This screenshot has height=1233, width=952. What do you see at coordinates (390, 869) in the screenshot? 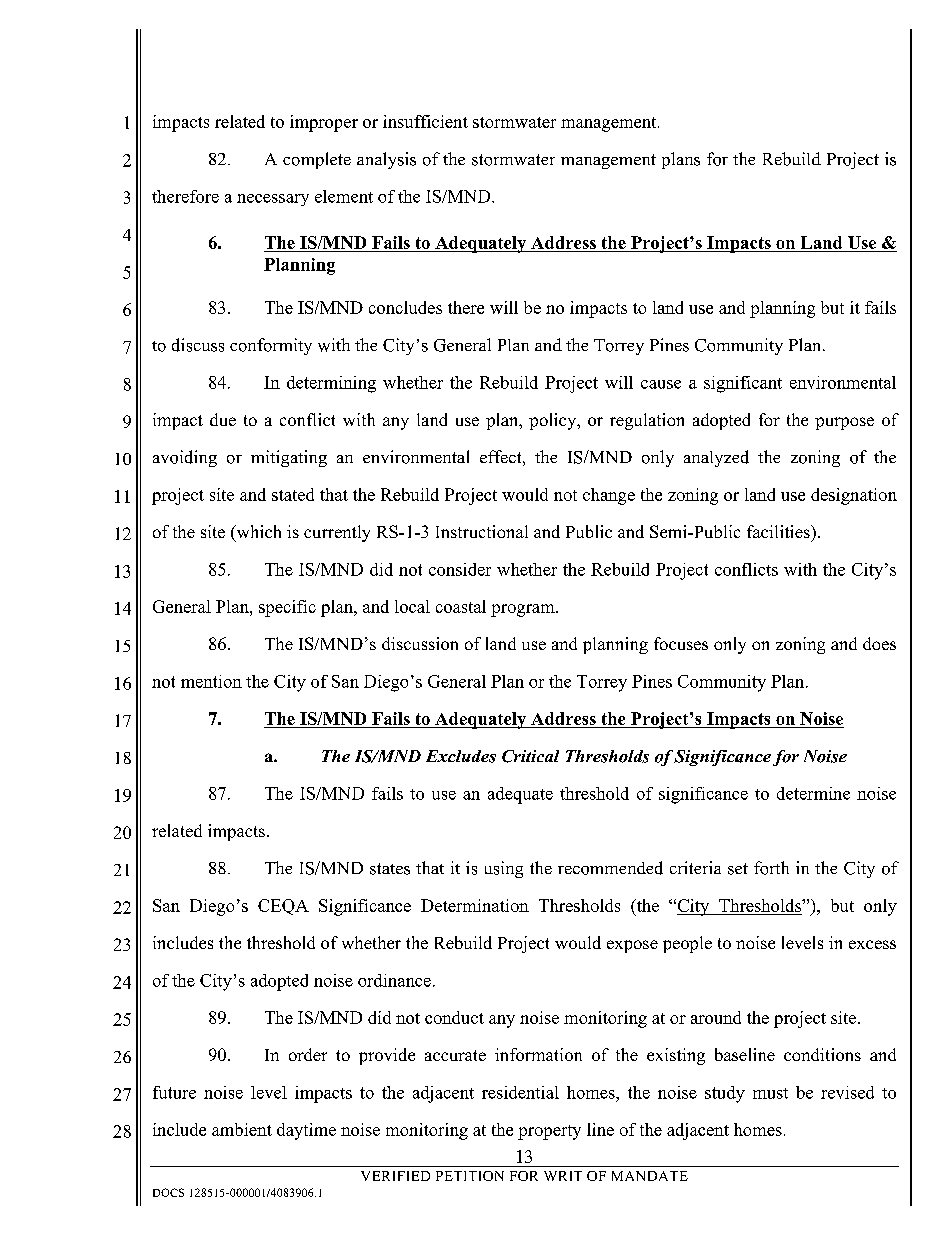
I see `states` at bounding box center [390, 869].
